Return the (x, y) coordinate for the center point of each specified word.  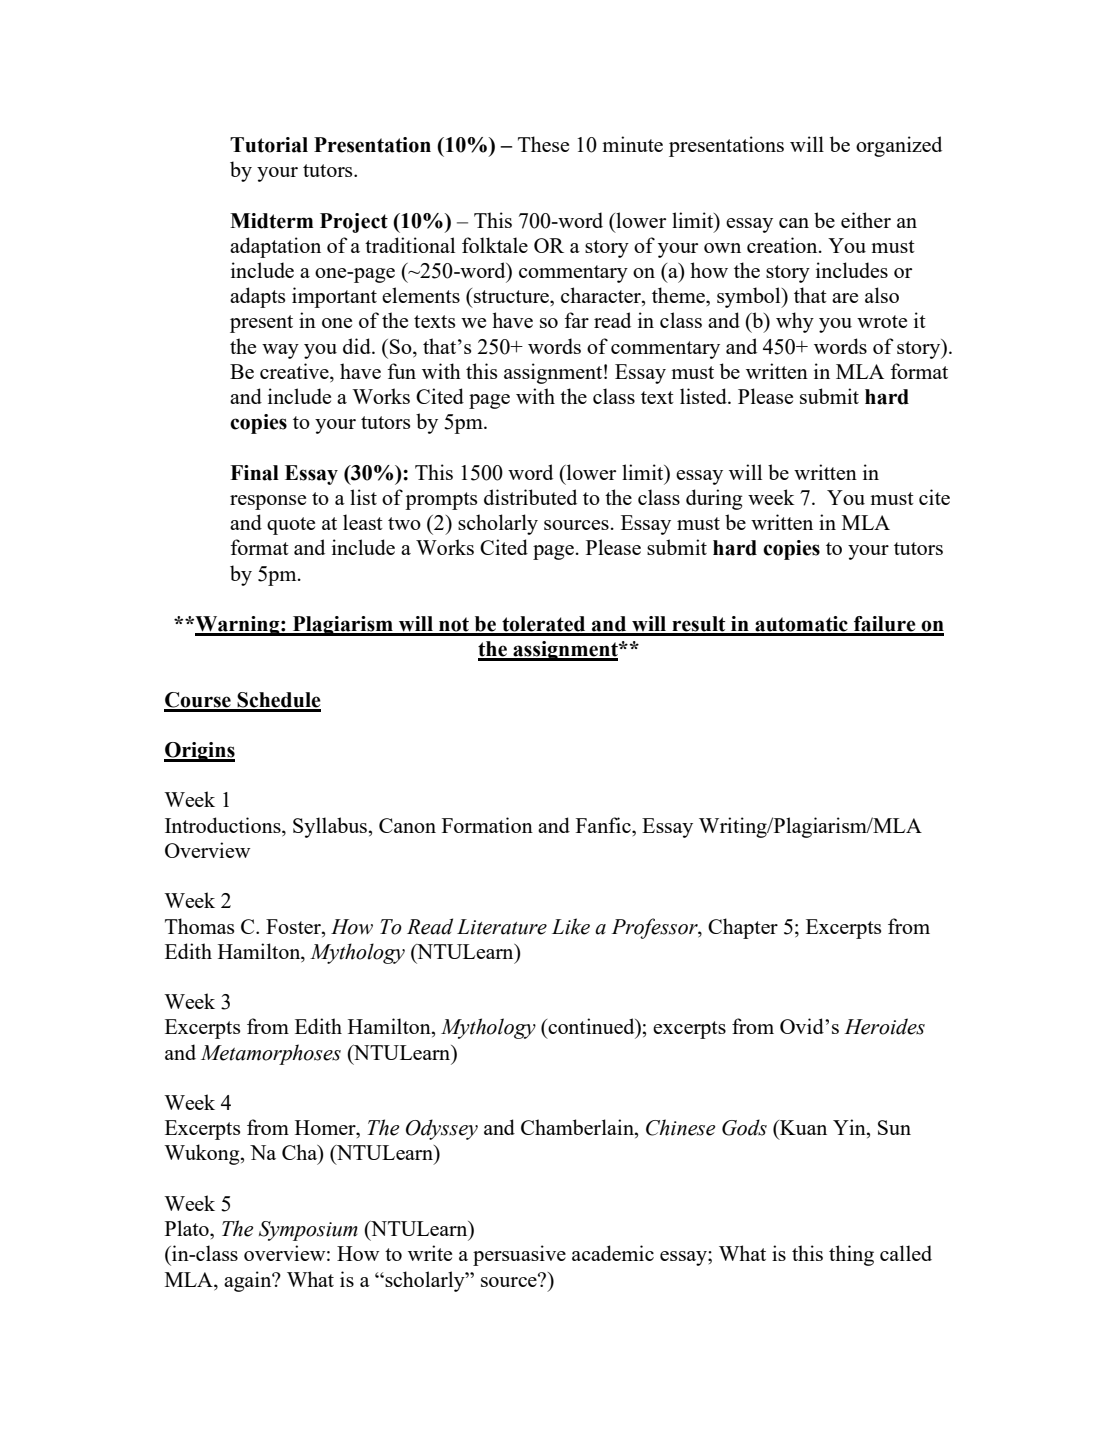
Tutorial (269, 145)
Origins (199, 752)
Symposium (308, 1231)
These (543, 144)
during (714, 499)
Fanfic (604, 825)
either (866, 220)
